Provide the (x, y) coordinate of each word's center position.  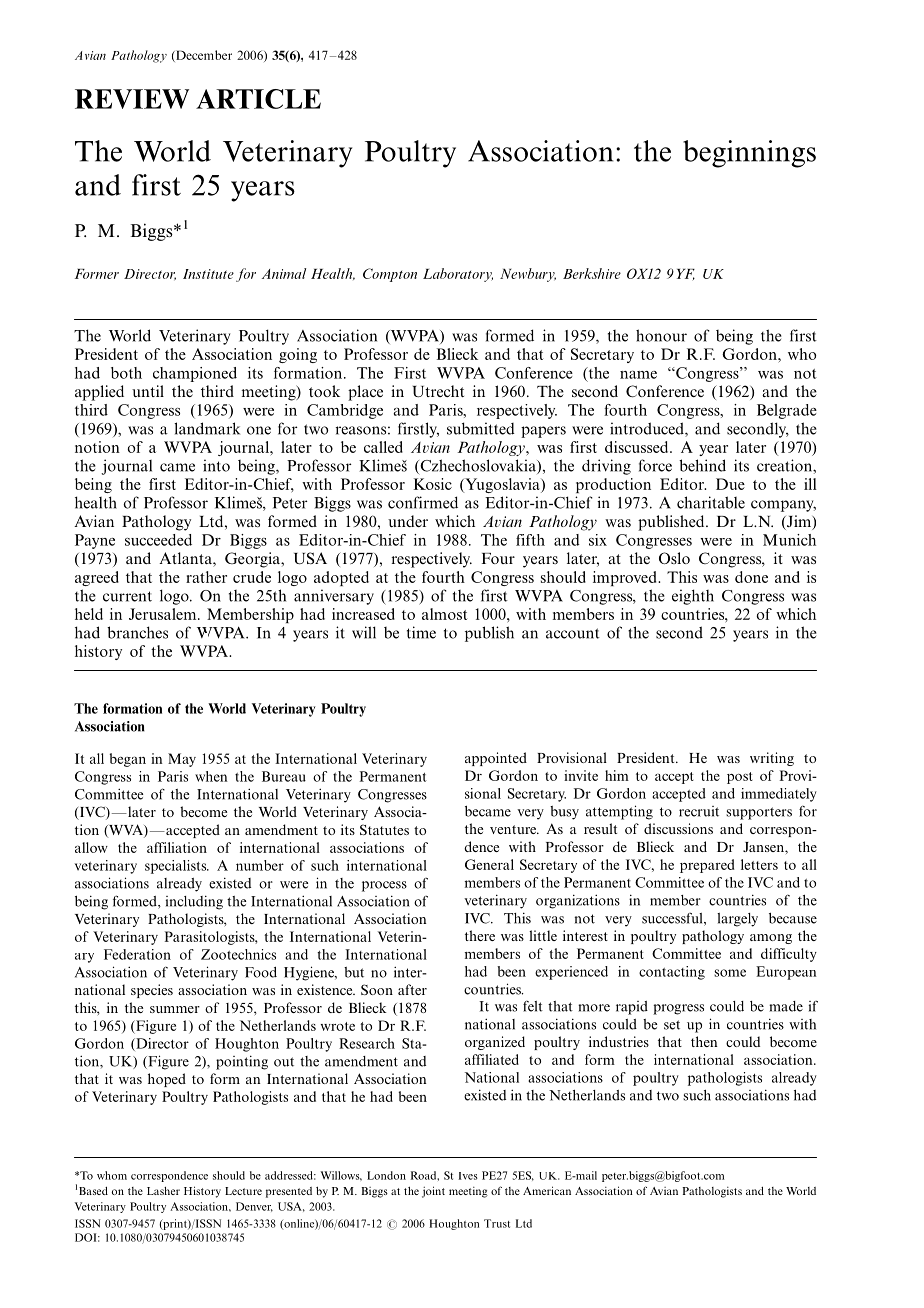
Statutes (384, 829)
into (216, 465)
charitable (711, 502)
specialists (177, 867)
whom (112, 1175)
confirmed (423, 502)
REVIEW (132, 99)
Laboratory (458, 275)
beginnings (749, 154)
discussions (678, 828)
